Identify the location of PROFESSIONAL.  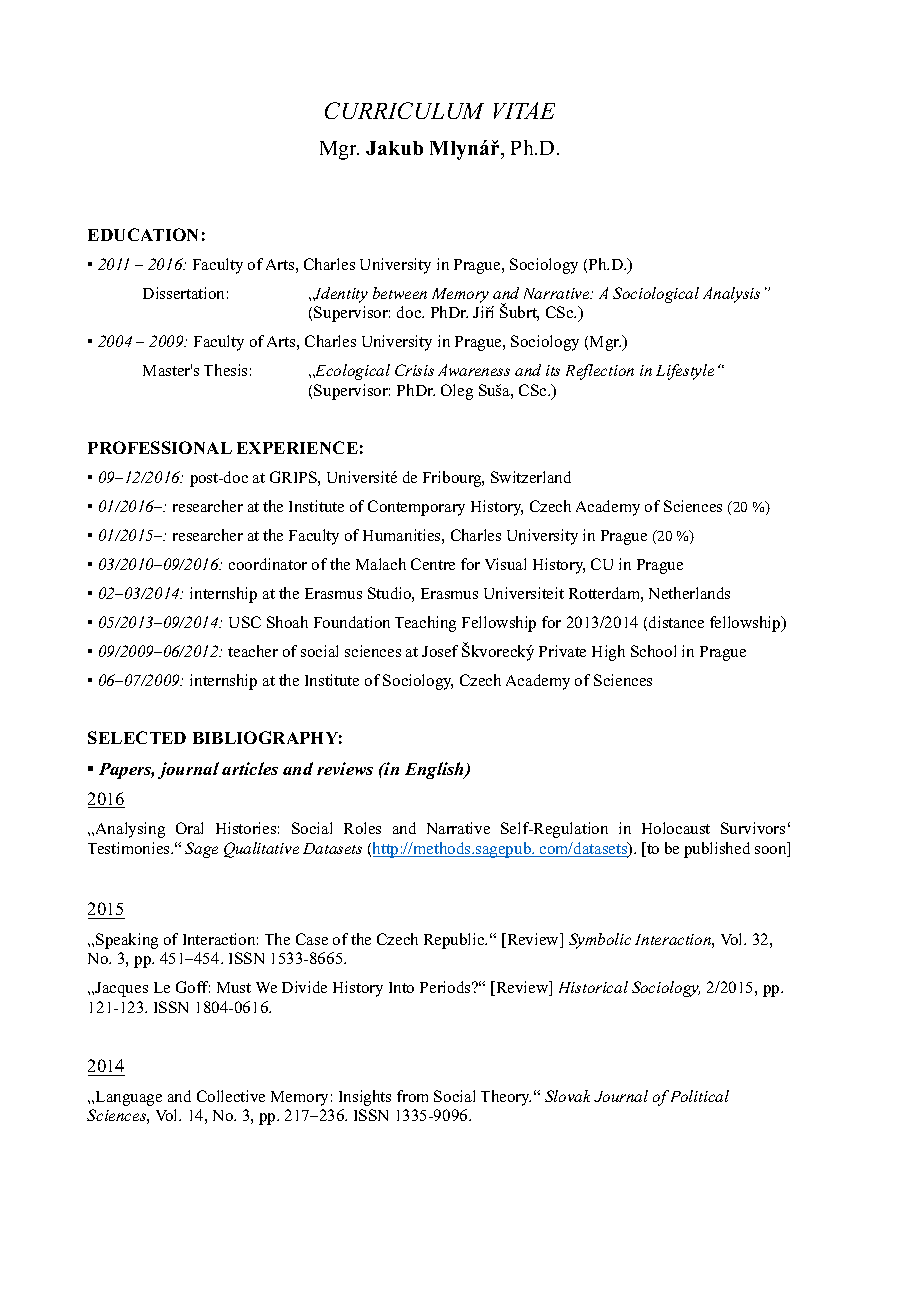
(160, 447).
